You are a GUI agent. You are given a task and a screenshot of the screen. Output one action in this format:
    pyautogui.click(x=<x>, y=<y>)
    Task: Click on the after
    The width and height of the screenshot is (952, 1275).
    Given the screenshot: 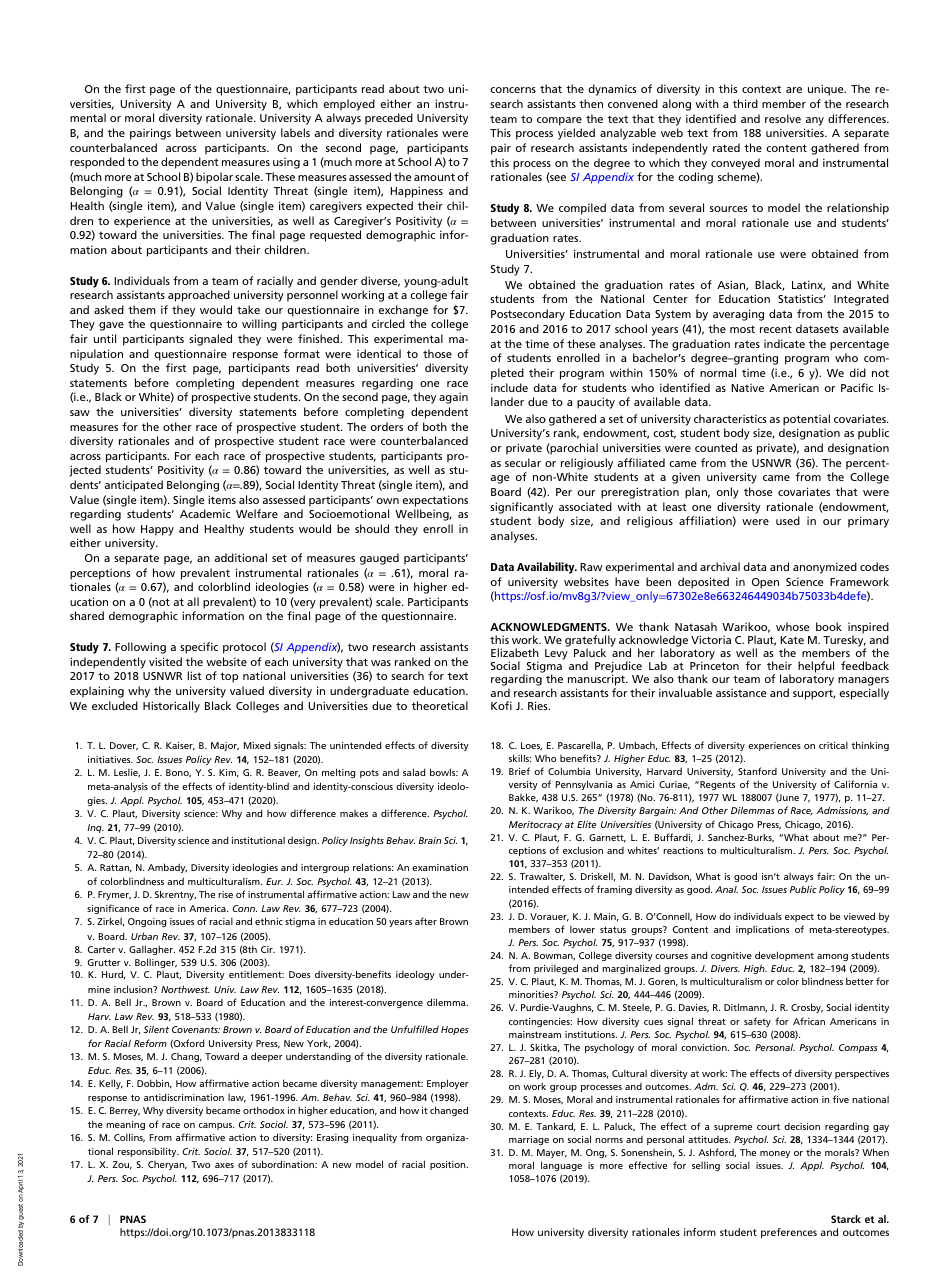 What is the action you would take?
    pyautogui.click(x=426, y=921)
